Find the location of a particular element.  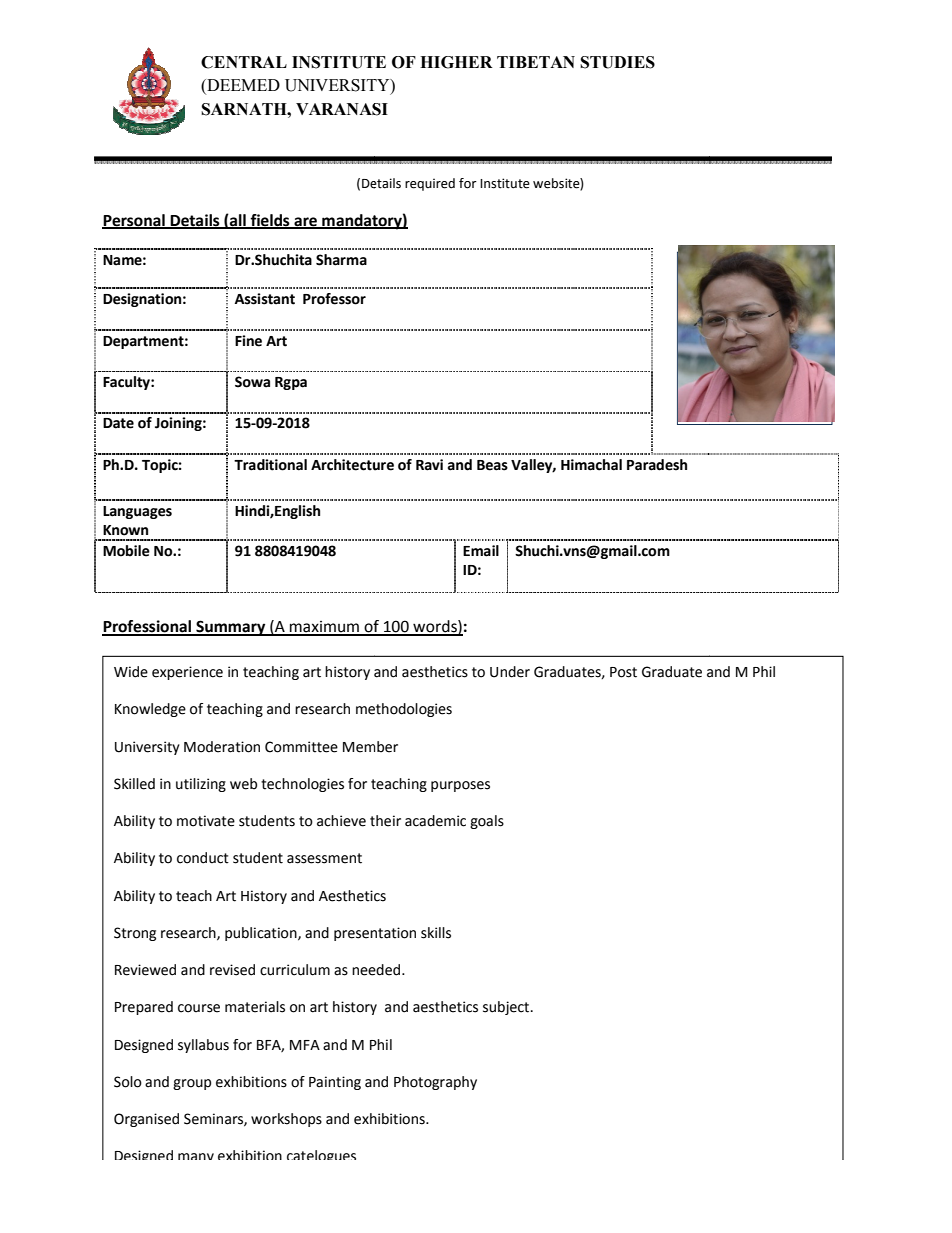

Professional is located at coordinates (147, 627).
